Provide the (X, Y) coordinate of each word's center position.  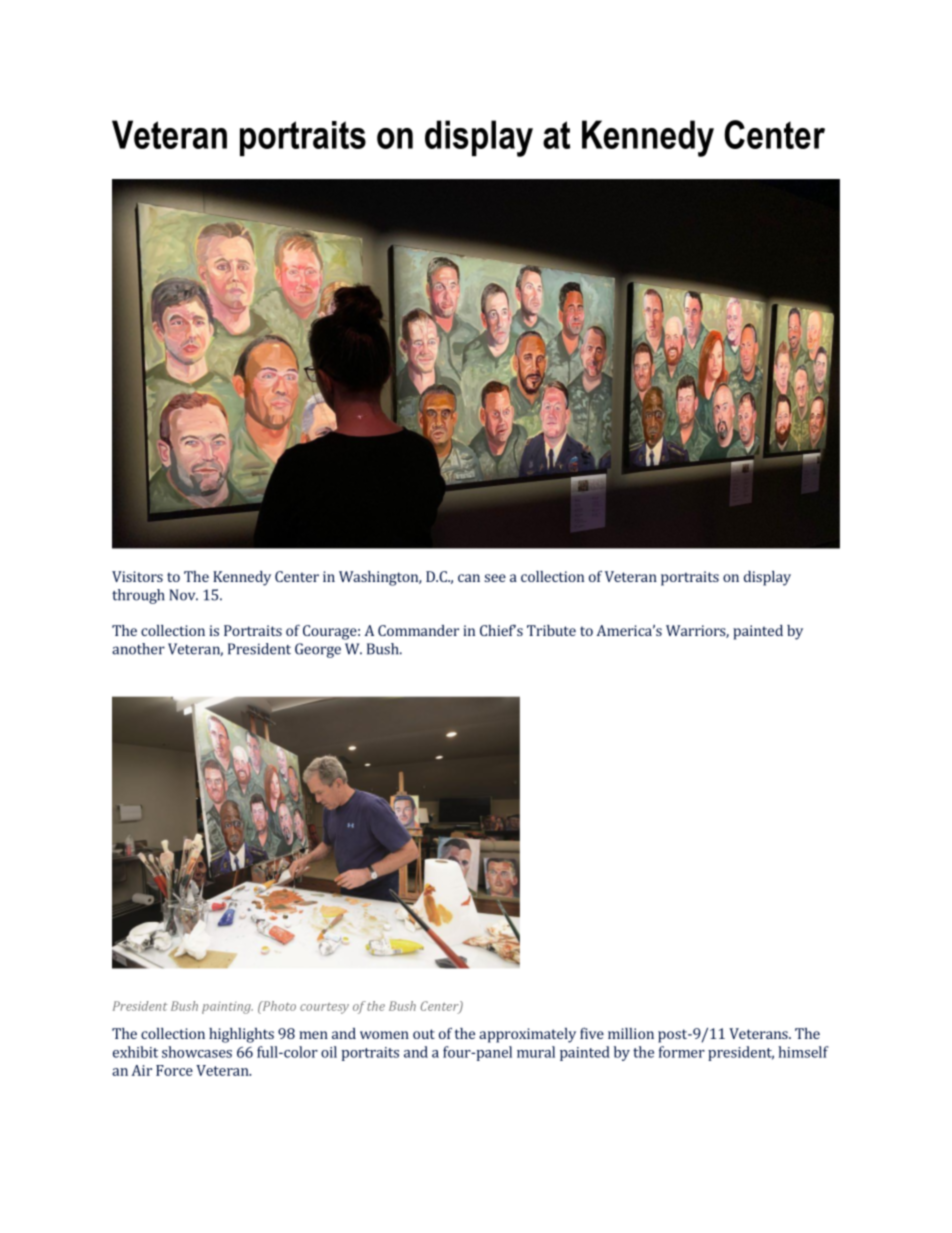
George (318, 650)
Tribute (551, 630)
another (138, 649)
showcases (197, 1052)
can (469, 578)
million (631, 1033)
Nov (183, 595)
